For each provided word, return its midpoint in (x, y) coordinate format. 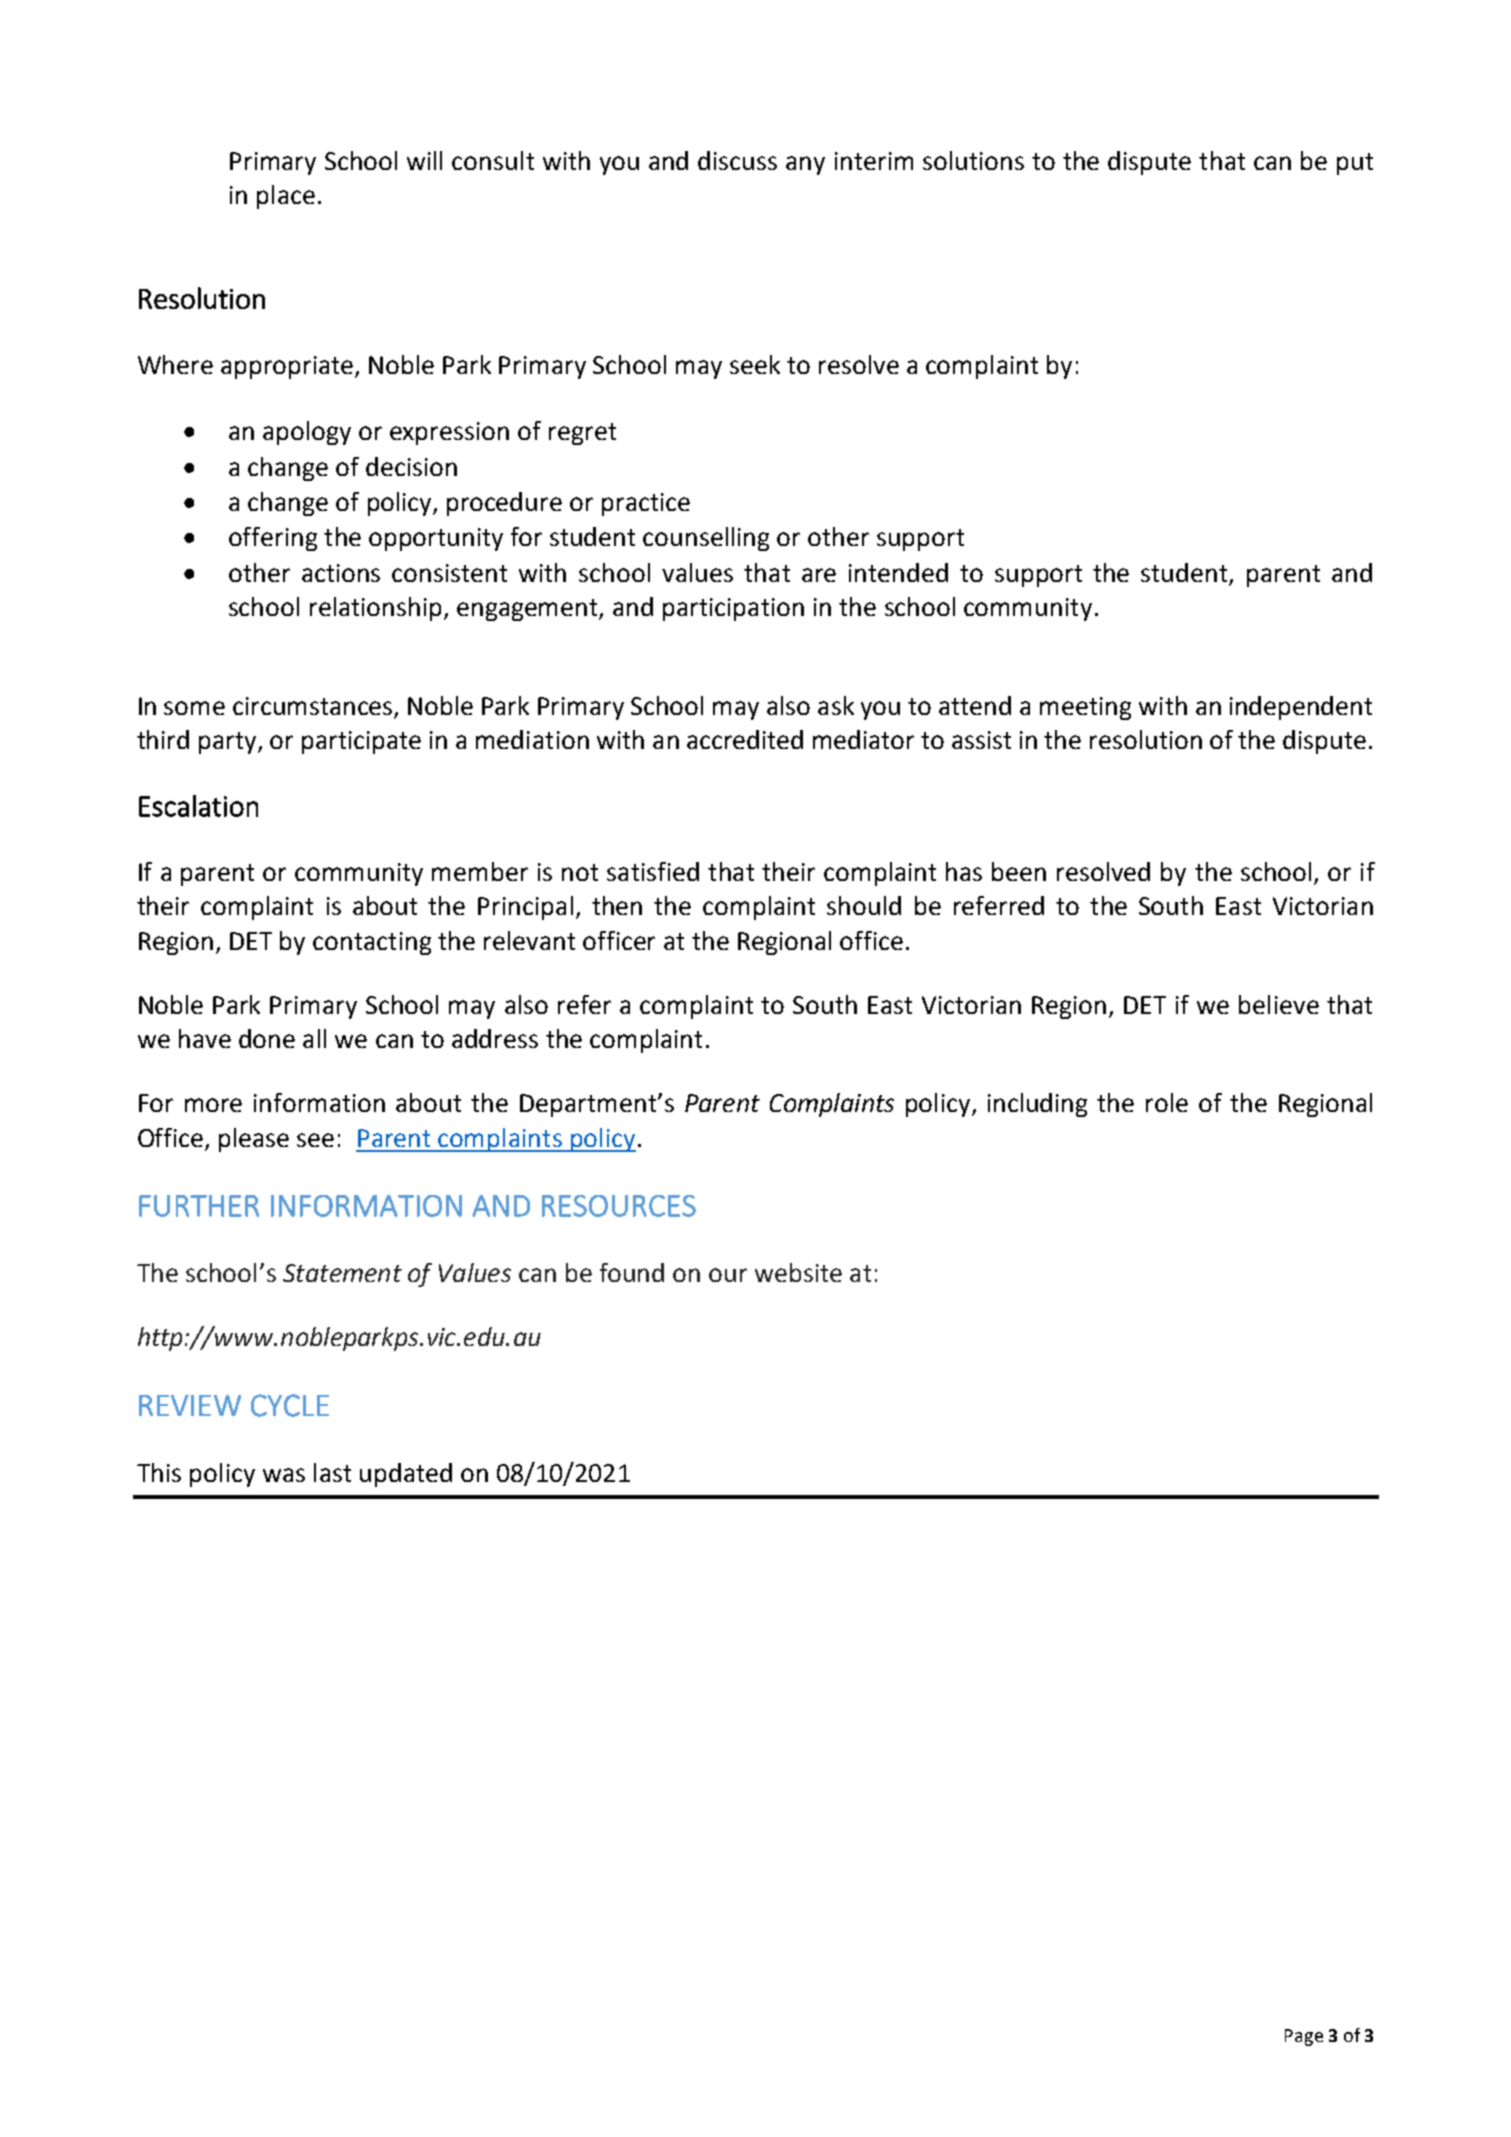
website (798, 1272)
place (286, 197)
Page (1304, 2037)
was (284, 1475)
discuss (737, 160)
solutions (973, 160)
